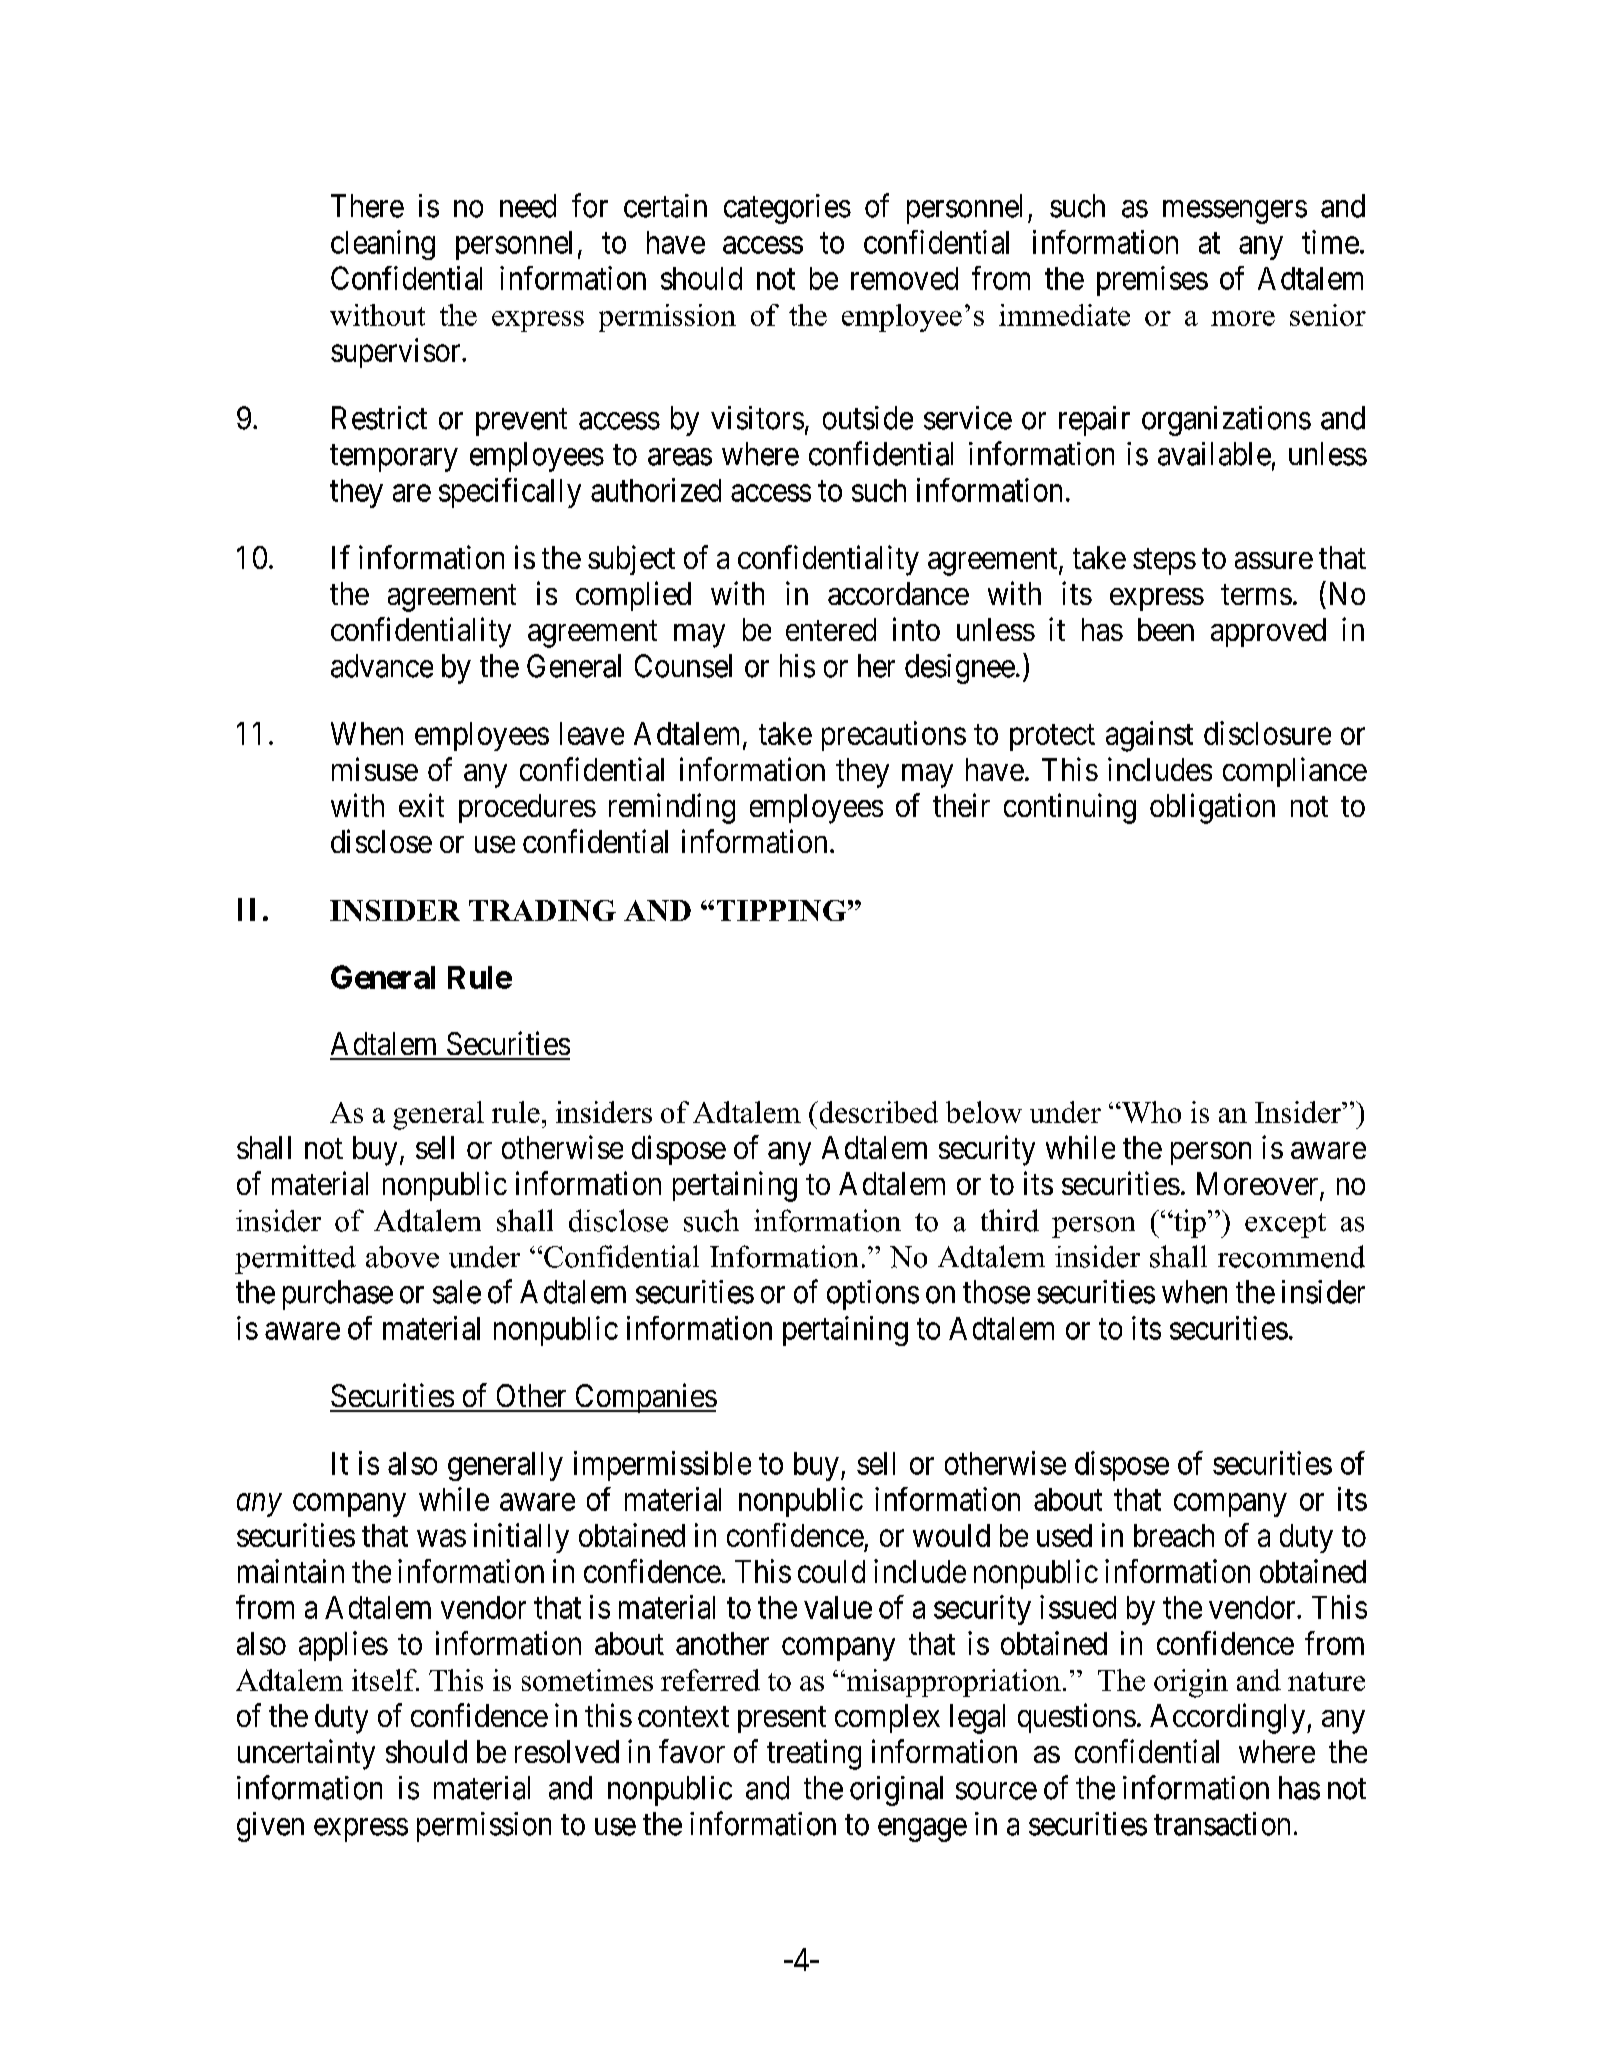 Image resolution: width=1601 pixels, height=2072 pixels. What do you see at coordinates (1166, 629) in the document?
I see `been` at bounding box center [1166, 629].
